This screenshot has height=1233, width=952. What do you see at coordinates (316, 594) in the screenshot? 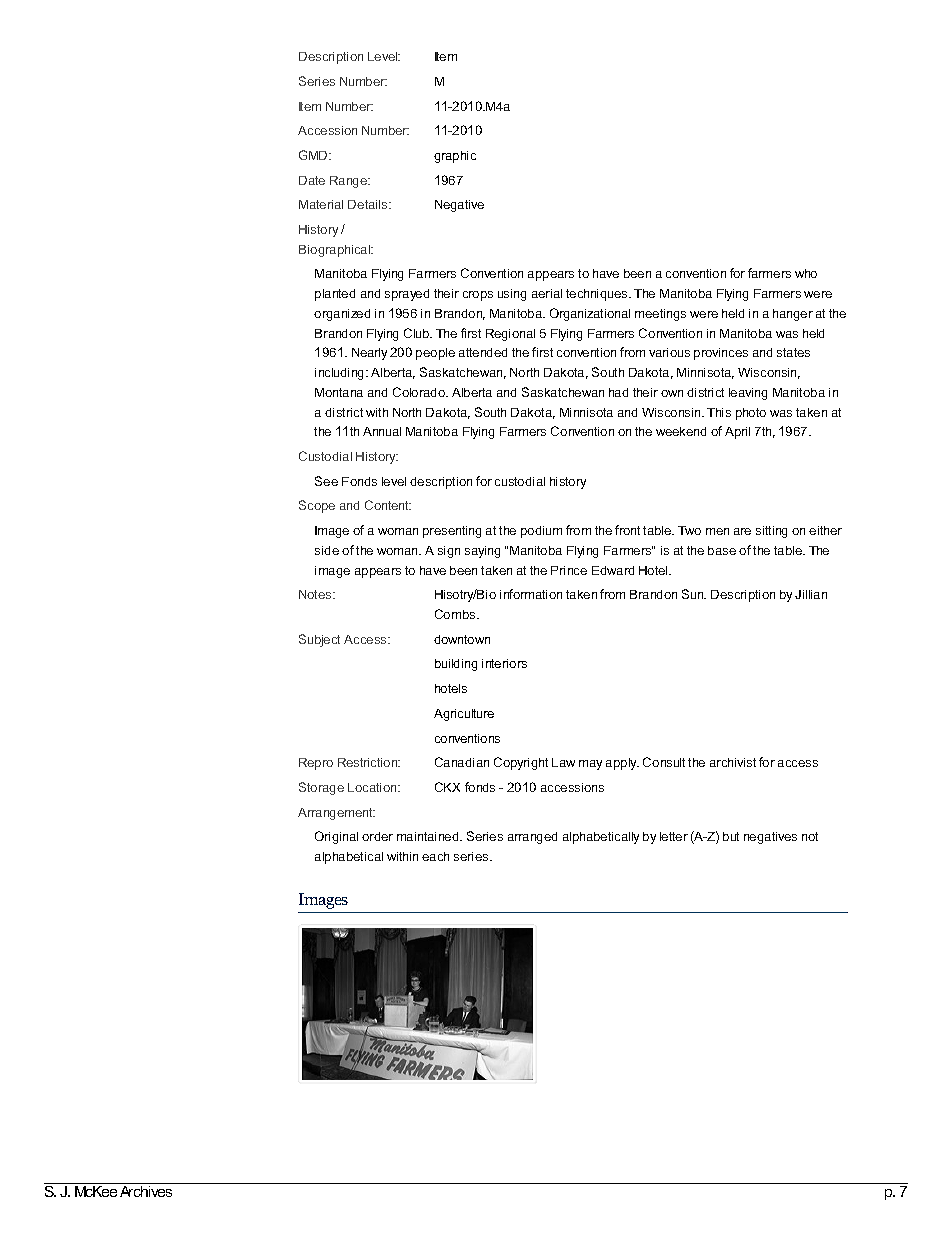
I see `Notes` at bounding box center [316, 594].
